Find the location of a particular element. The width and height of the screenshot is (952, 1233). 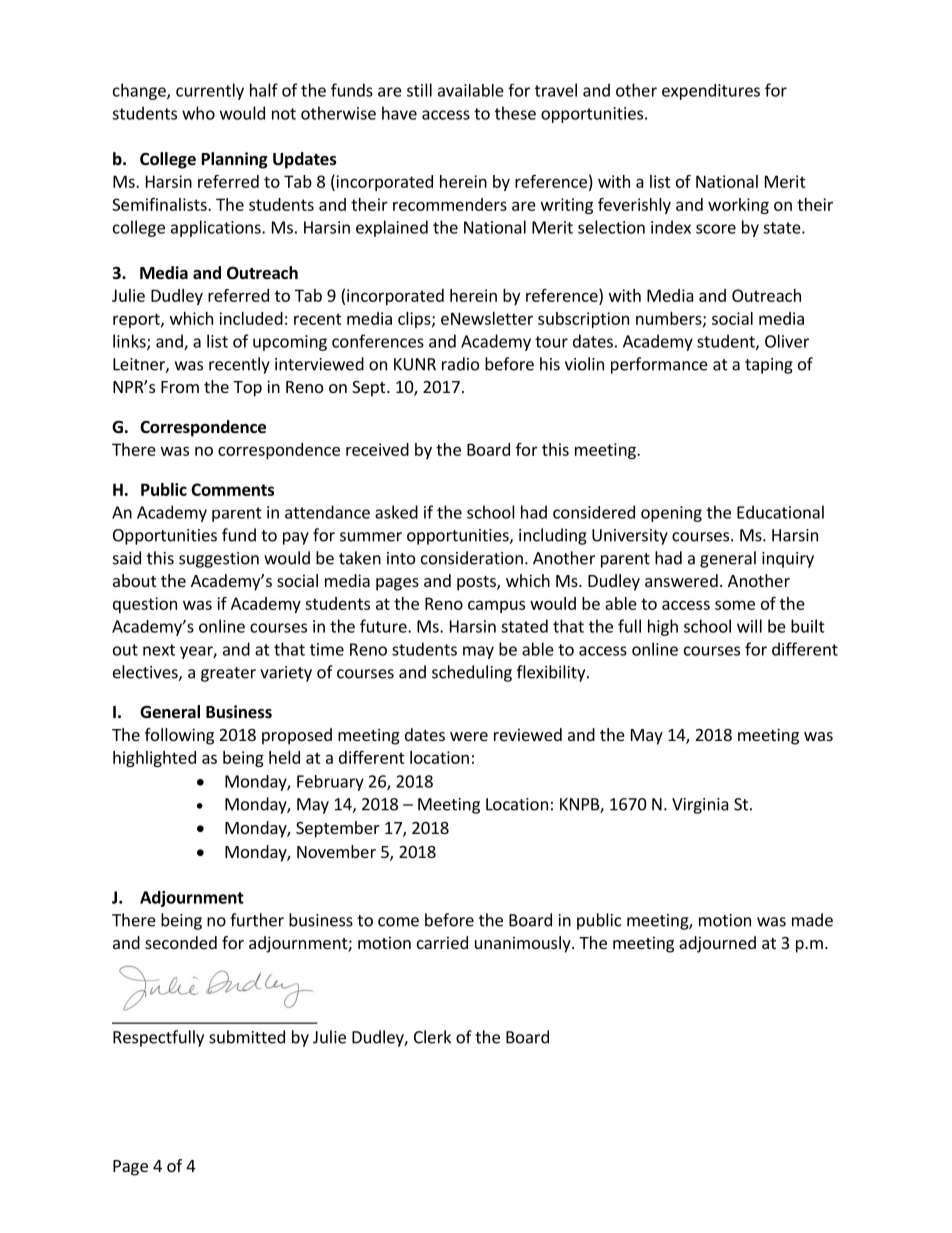

suggestion is located at coordinates (219, 560).
